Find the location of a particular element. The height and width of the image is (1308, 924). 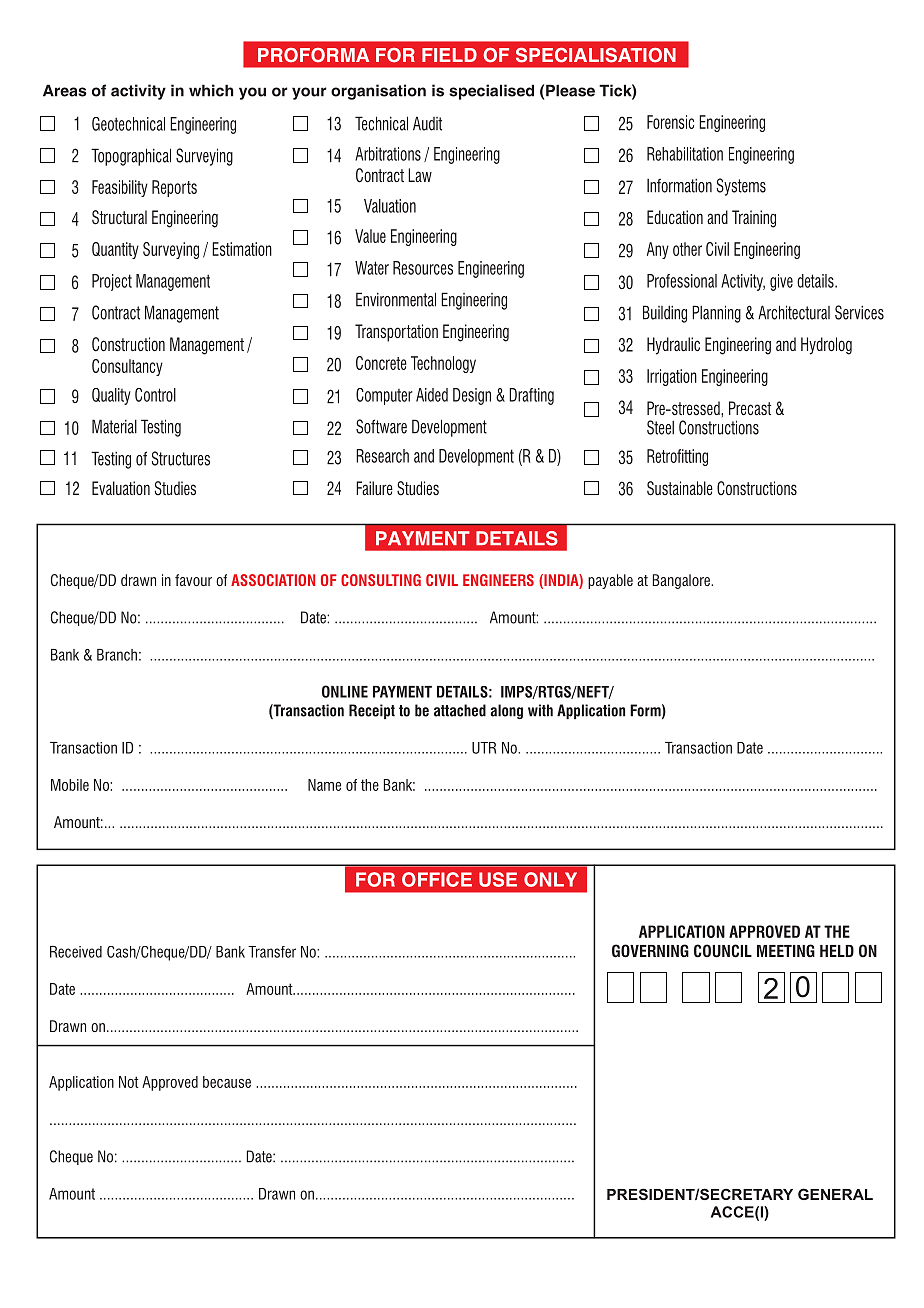

OFFICE is located at coordinates (437, 879).
